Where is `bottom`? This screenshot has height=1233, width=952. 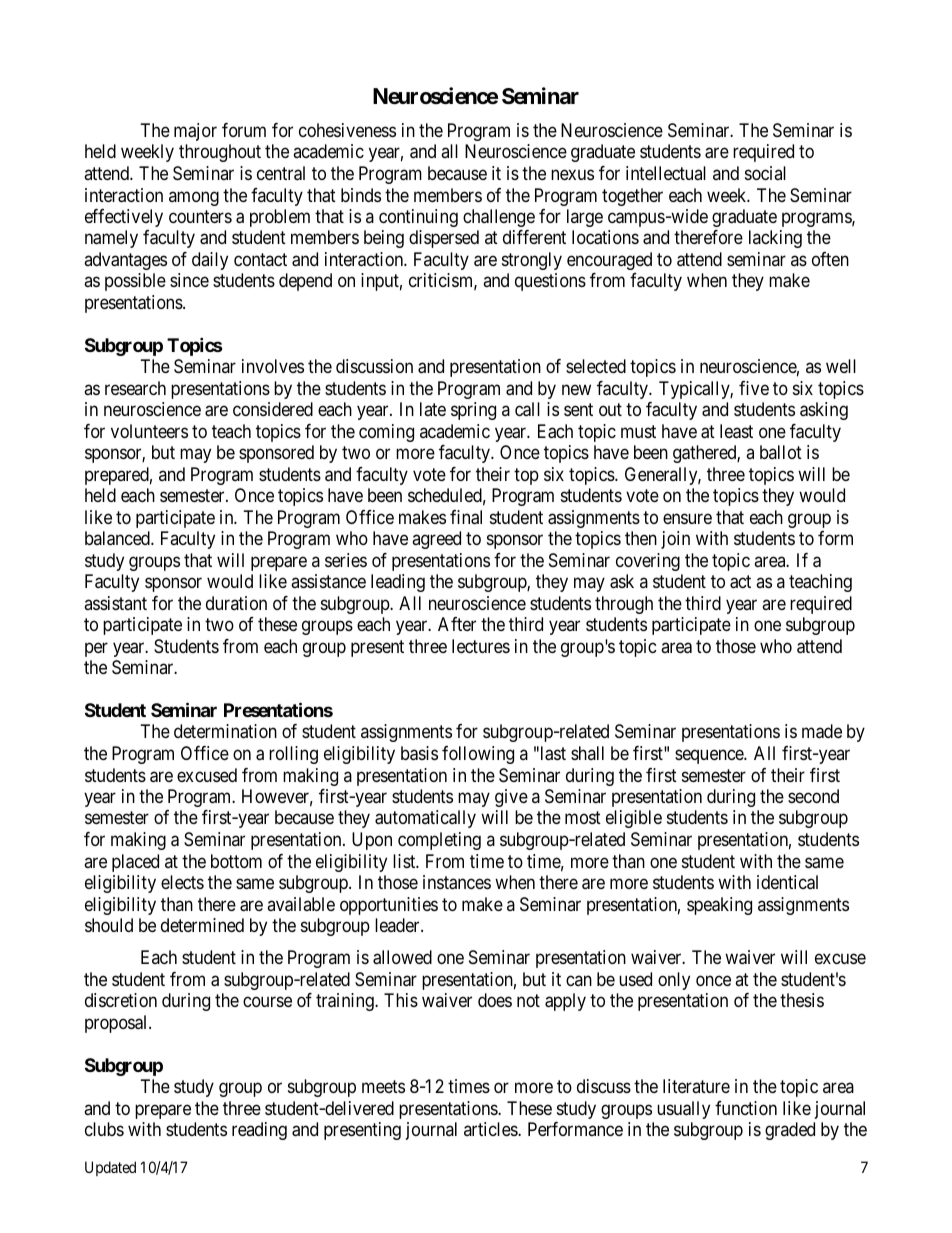 bottom is located at coordinates (236, 861).
